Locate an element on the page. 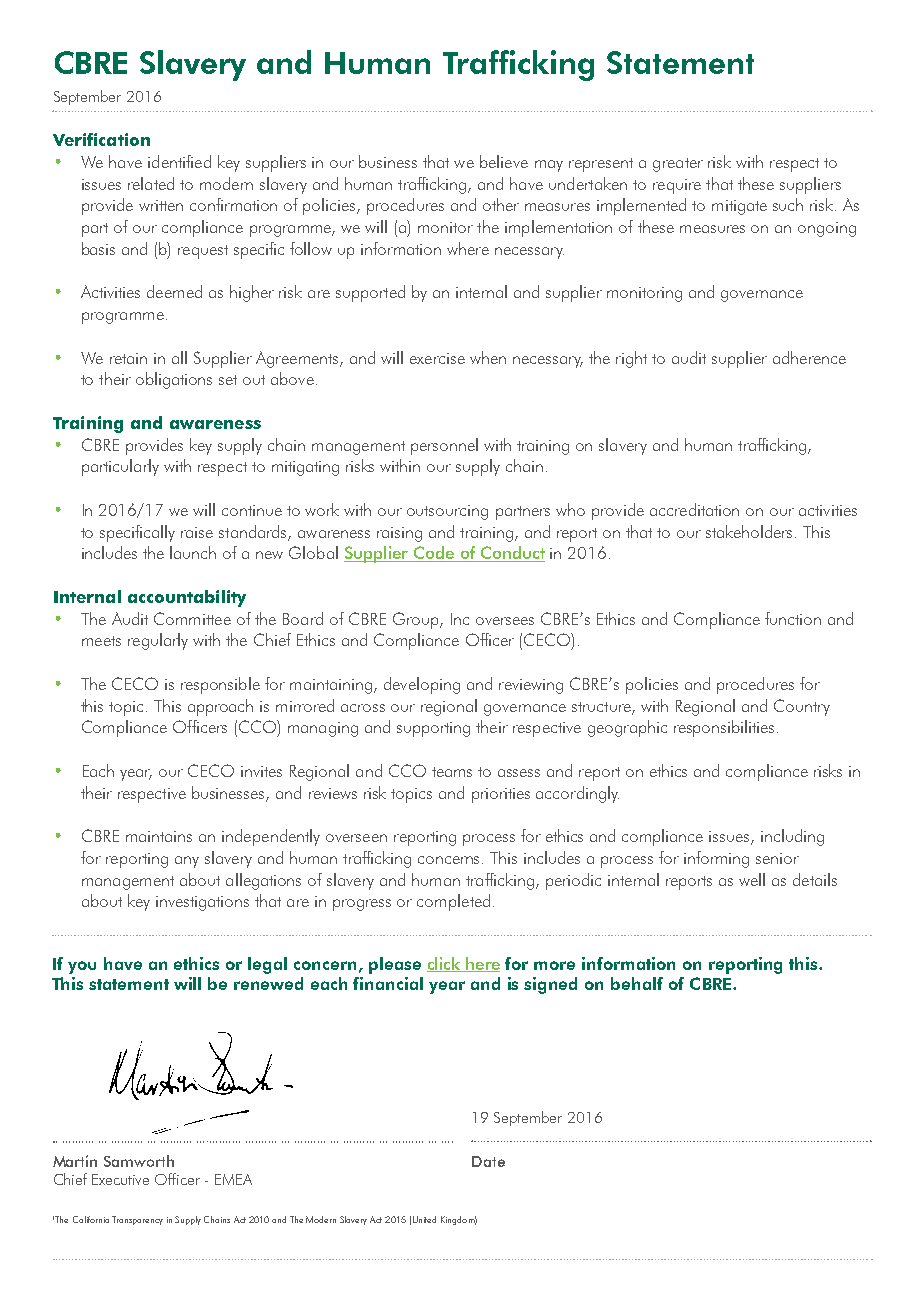 This document has height=1308, width=924. click is located at coordinates (445, 964).
